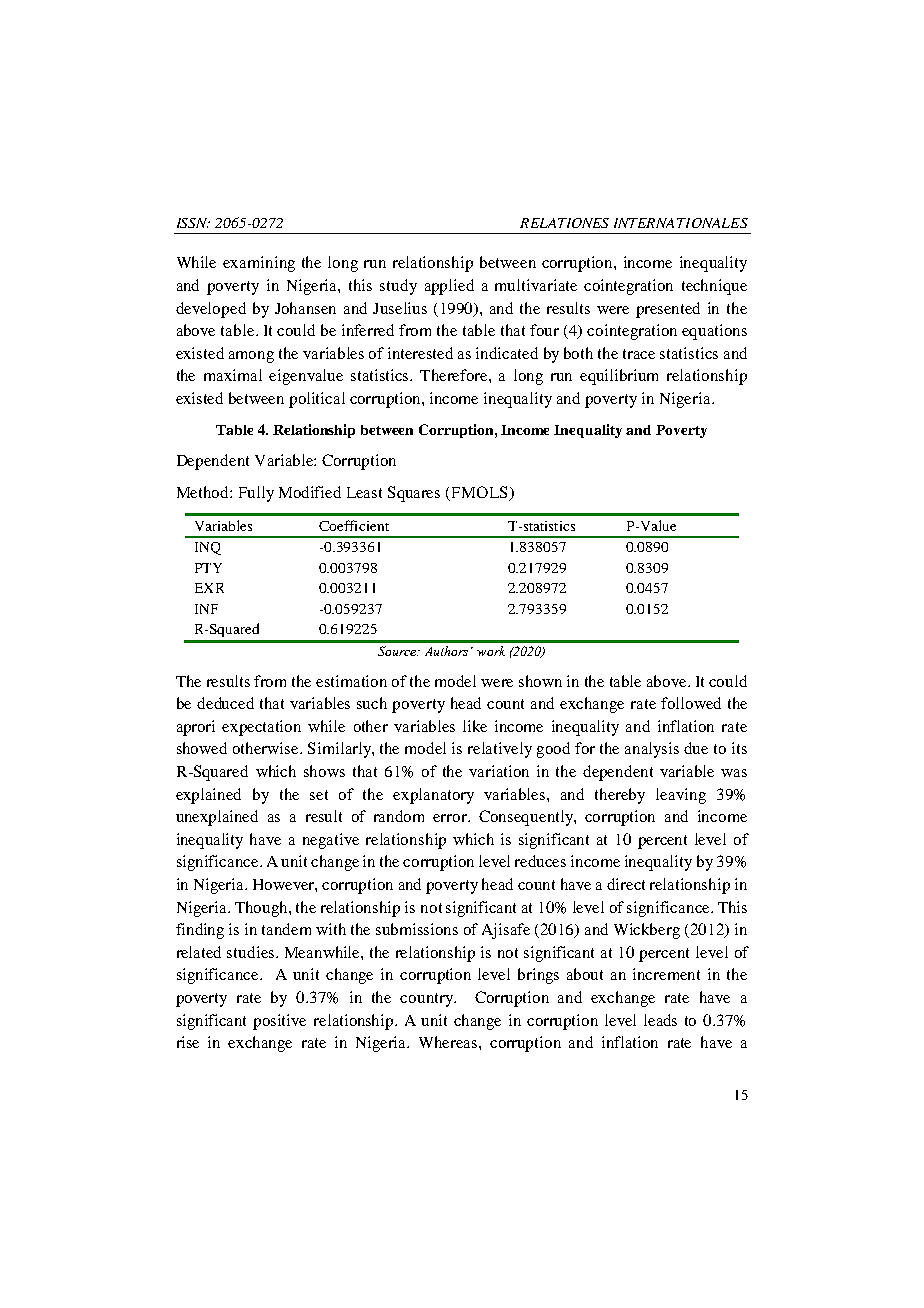 The width and height of the screenshot is (924, 1308). I want to click on examining, so click(259, 264).
